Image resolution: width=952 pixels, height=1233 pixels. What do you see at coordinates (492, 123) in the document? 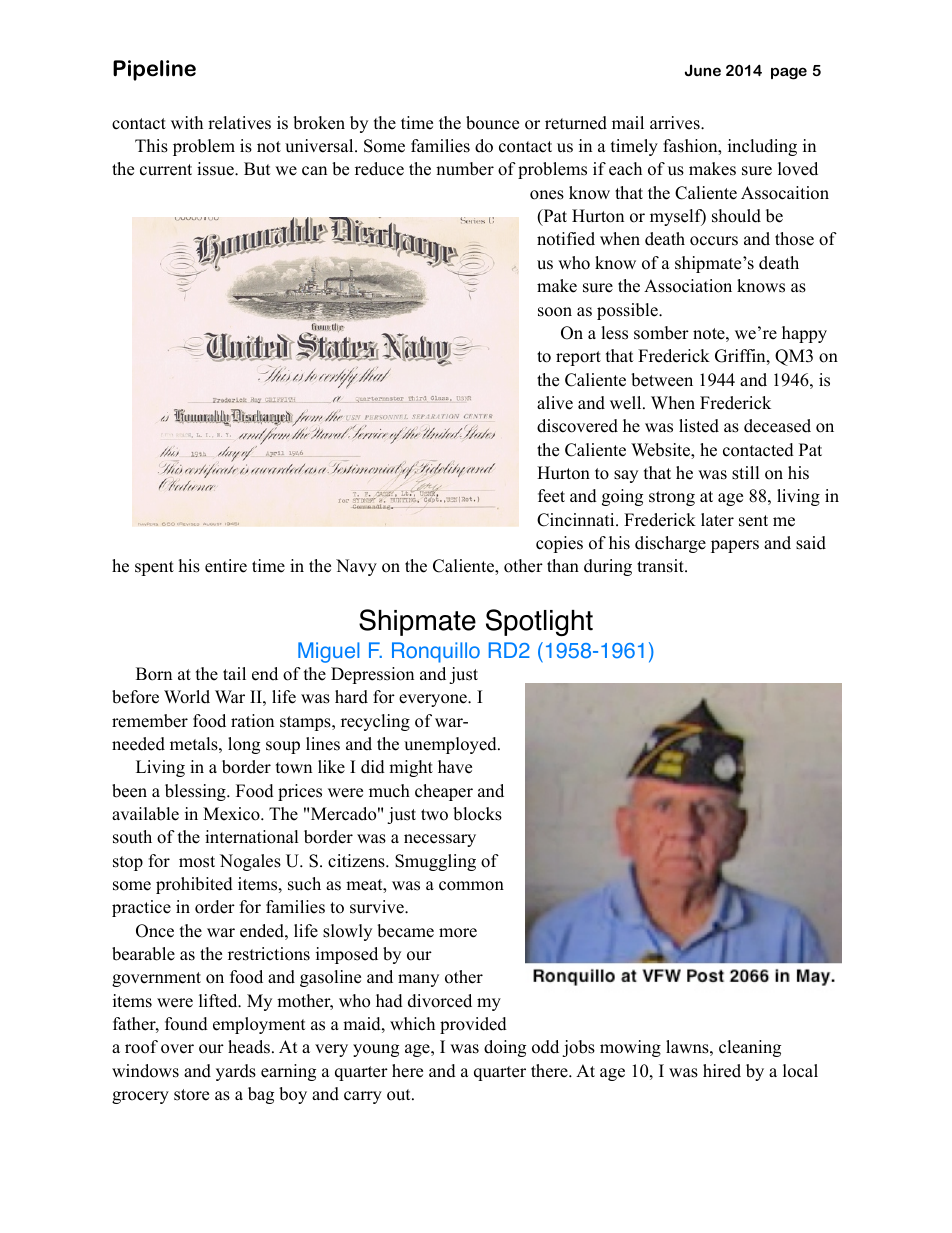
I see `bounce` at bounding box center [492, 123].
